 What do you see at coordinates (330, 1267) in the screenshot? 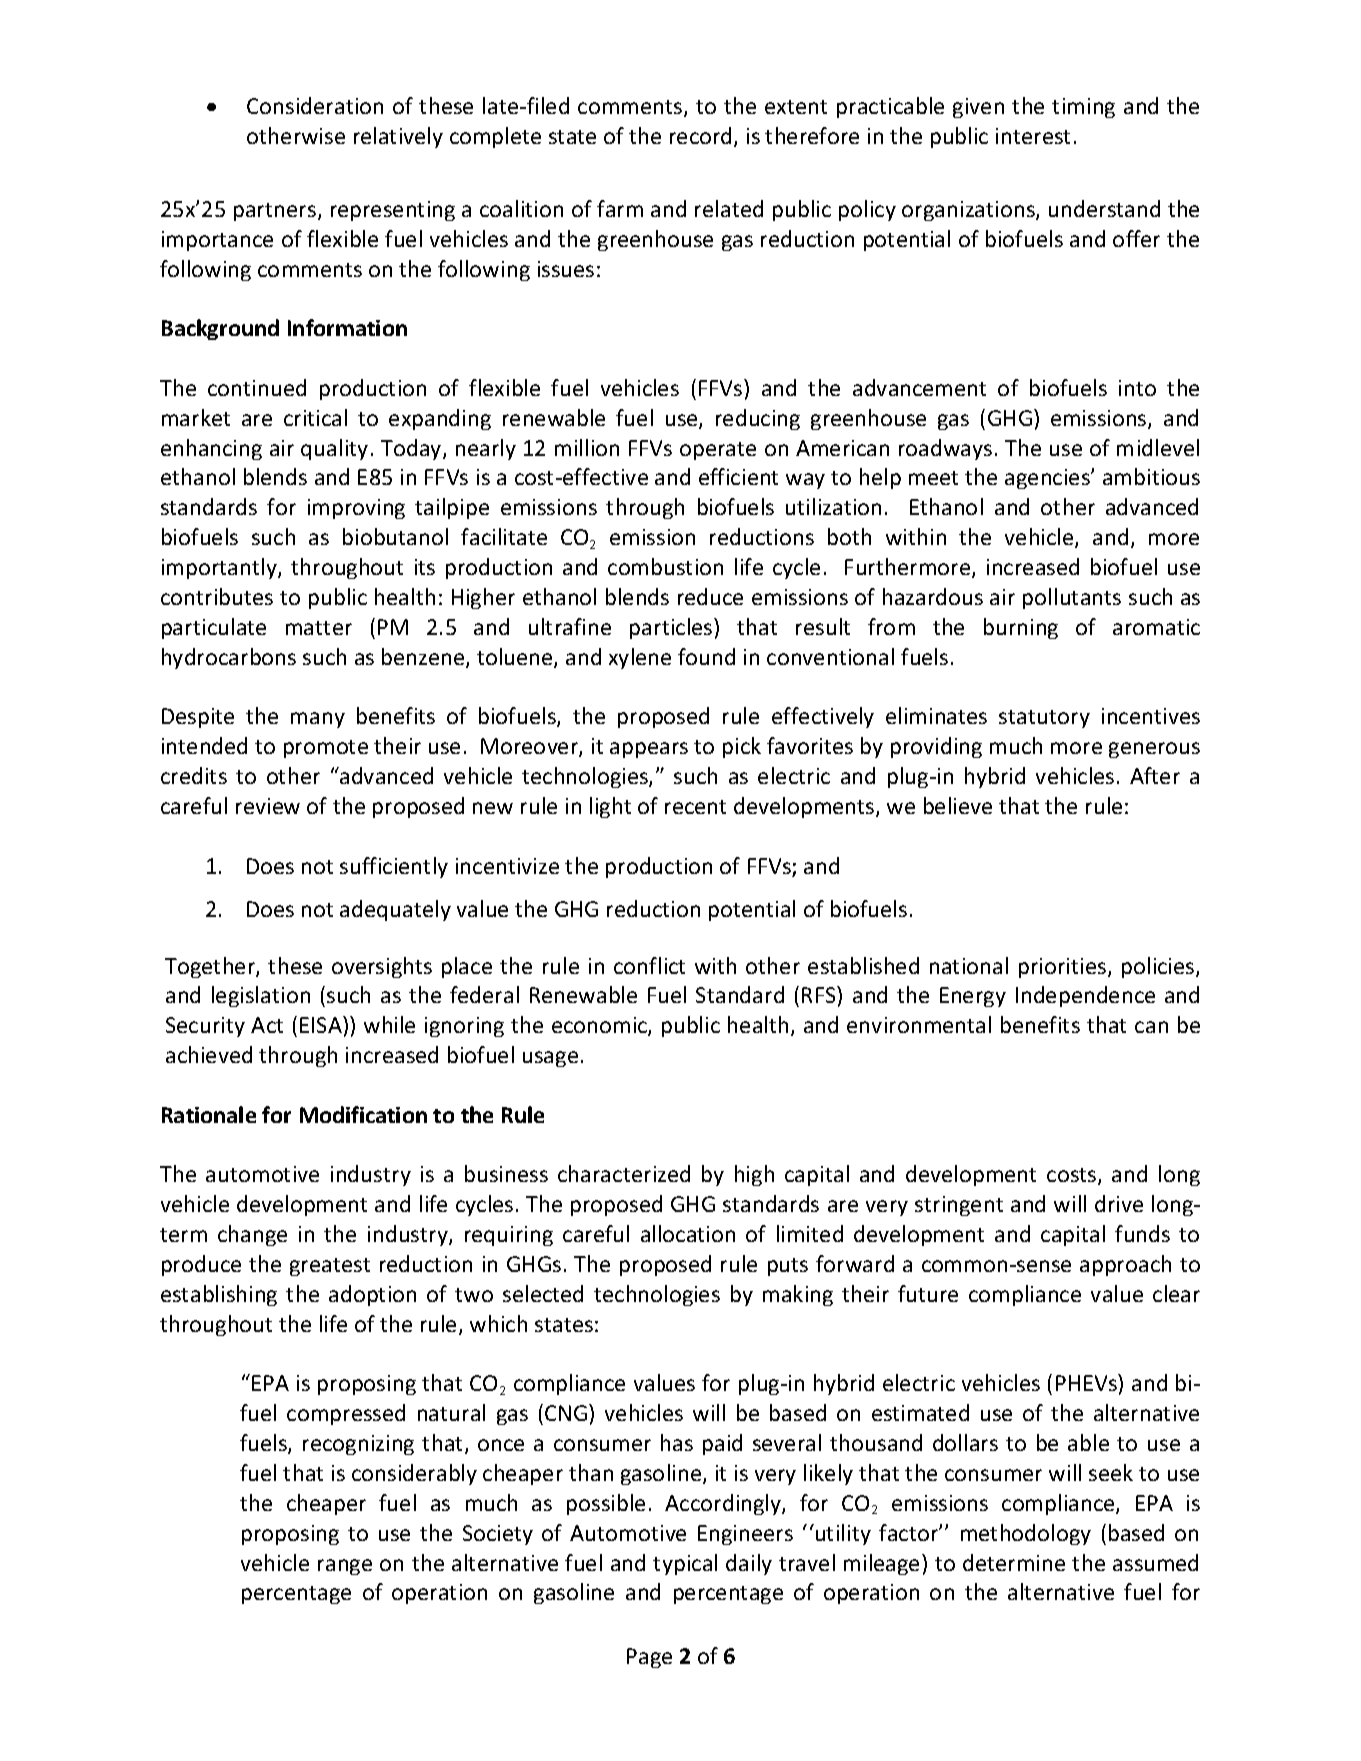
I see `greatest` at bounding box center [330, 1267].
